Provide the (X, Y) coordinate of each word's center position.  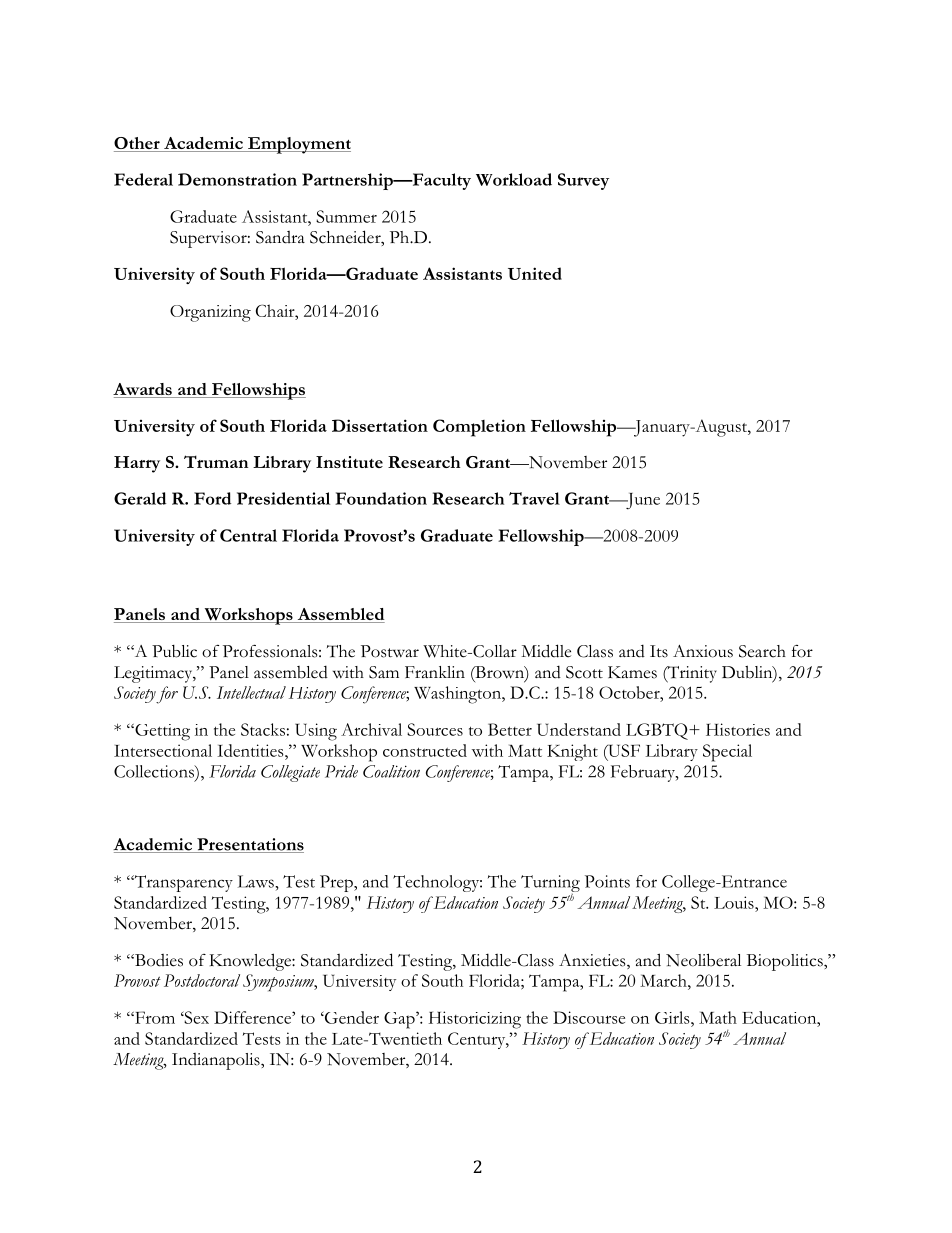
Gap (400, 1020)
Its (659, 651)
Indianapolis (217, 1061)
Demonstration (237, 179)
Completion (479, 428)
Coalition (391, 771)
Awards (143, 390)
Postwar (390, 651)
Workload (514, 179)
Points (607, 881)
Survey (583, 181)
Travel (534, 498)
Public (174, 651)
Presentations (249, 845)
